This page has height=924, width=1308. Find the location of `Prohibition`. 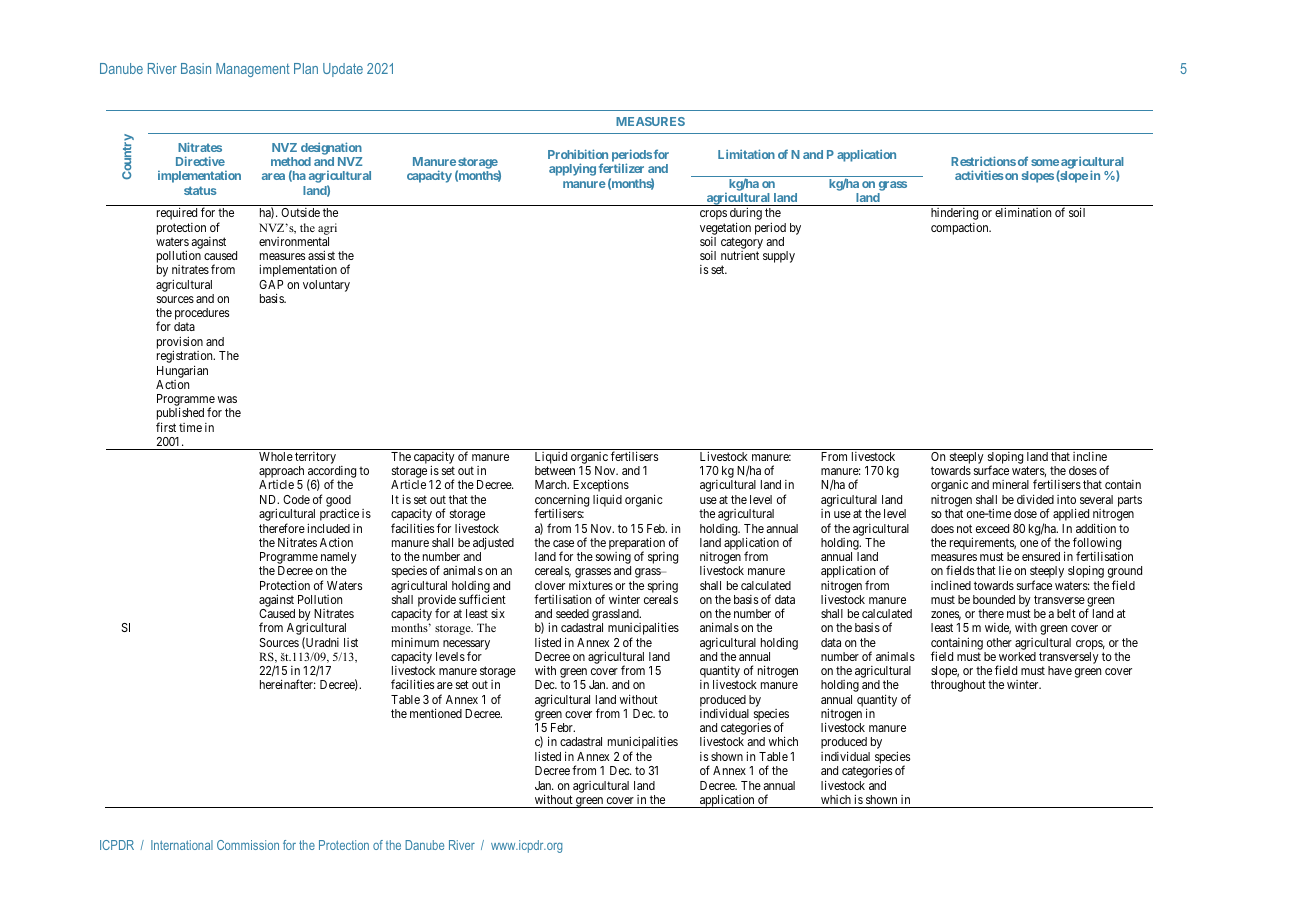

Prohibition is located at coordinates (578, 154).
